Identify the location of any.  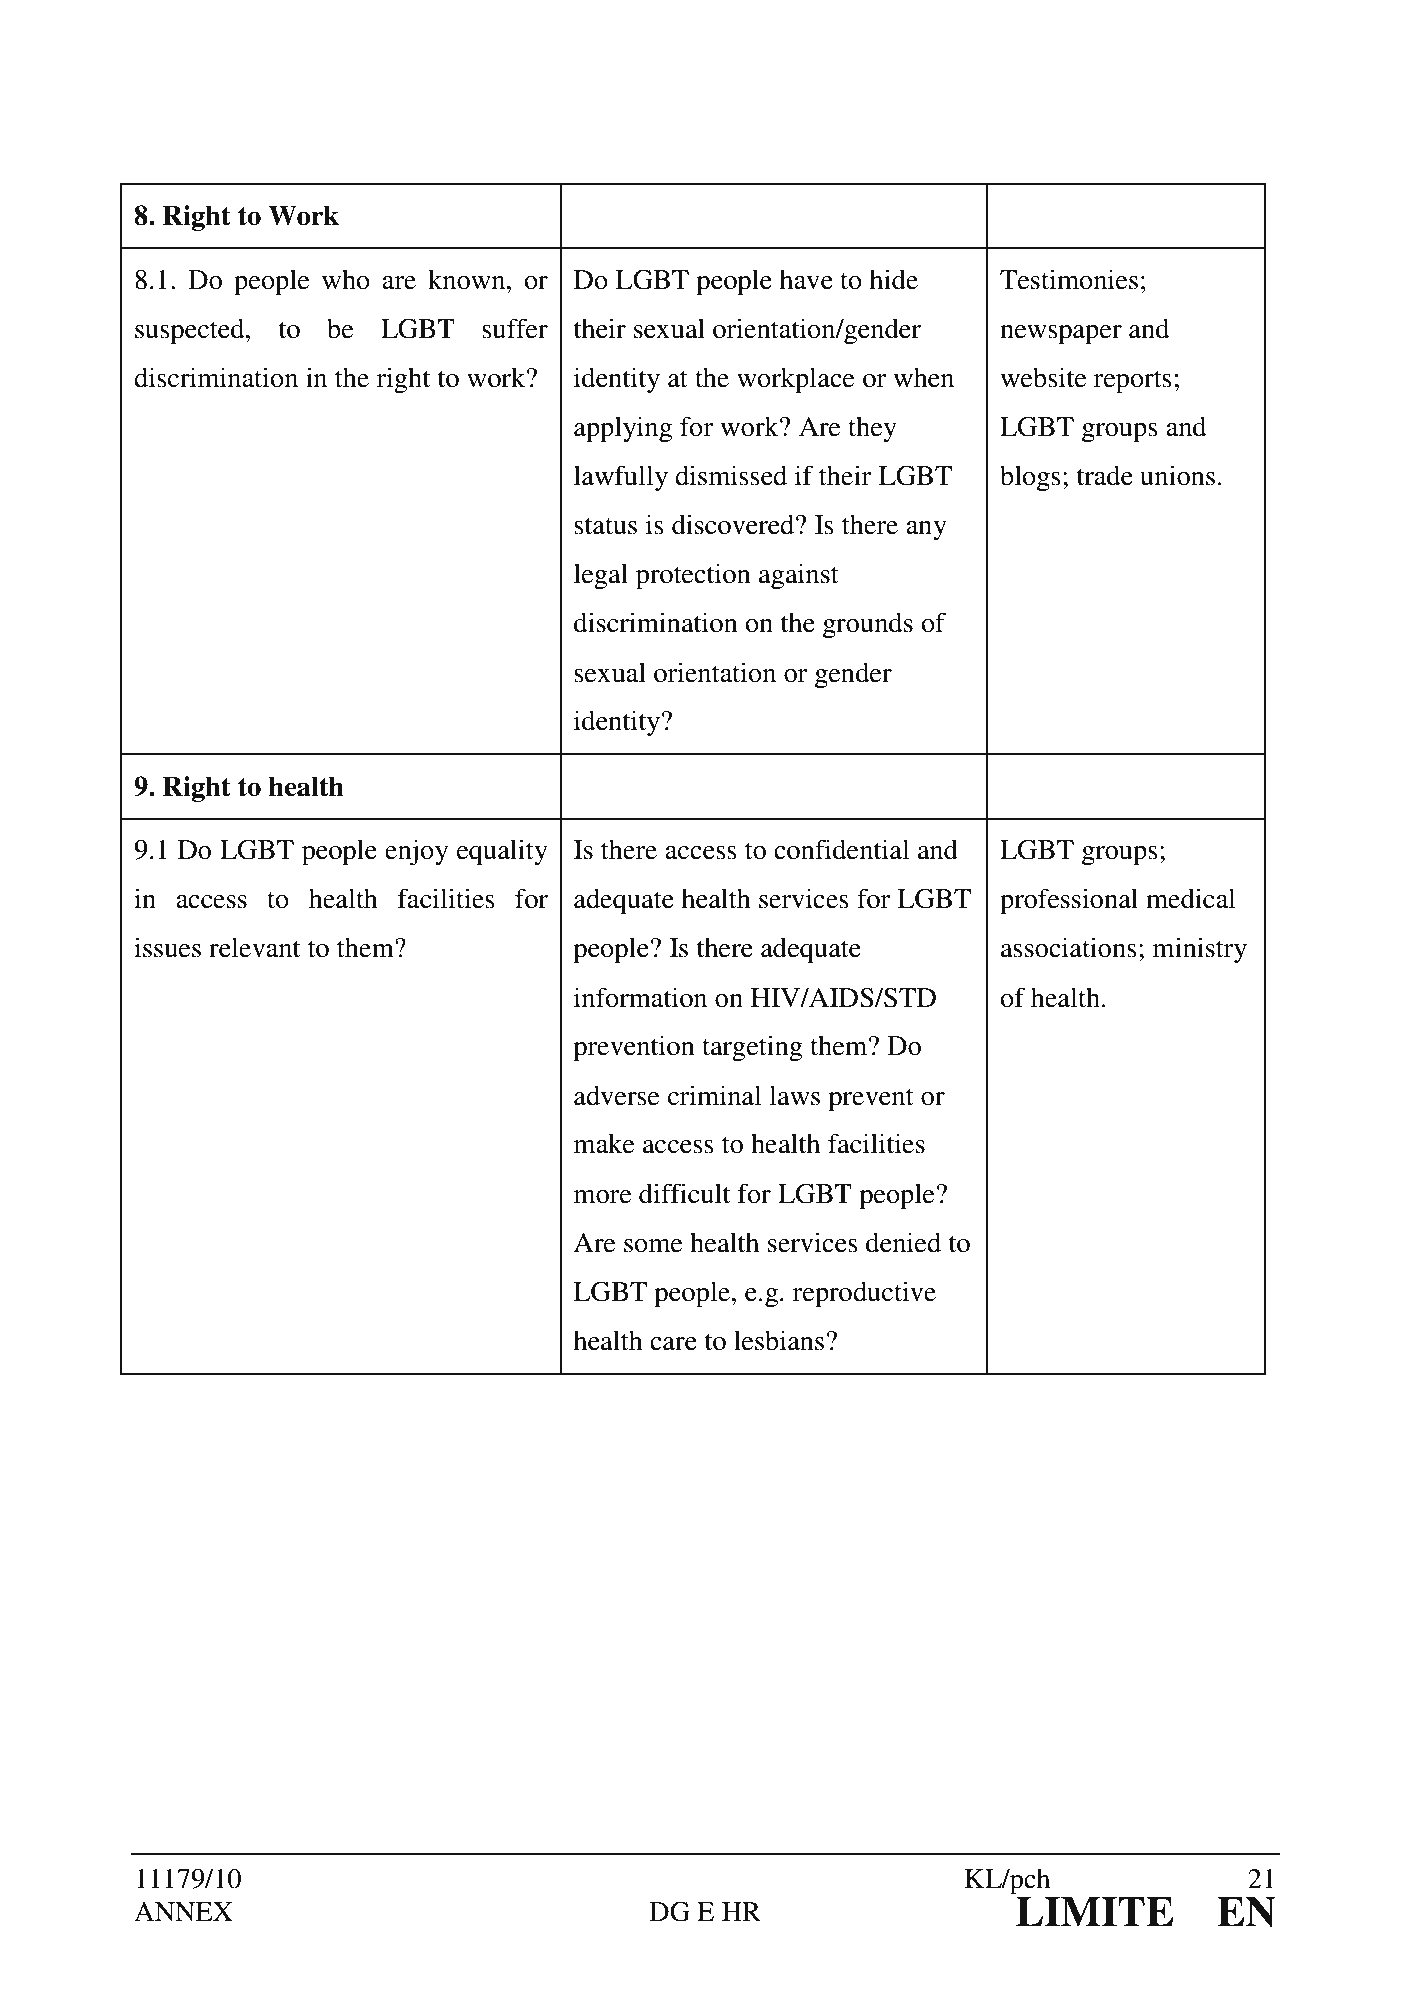
(926, 530).
